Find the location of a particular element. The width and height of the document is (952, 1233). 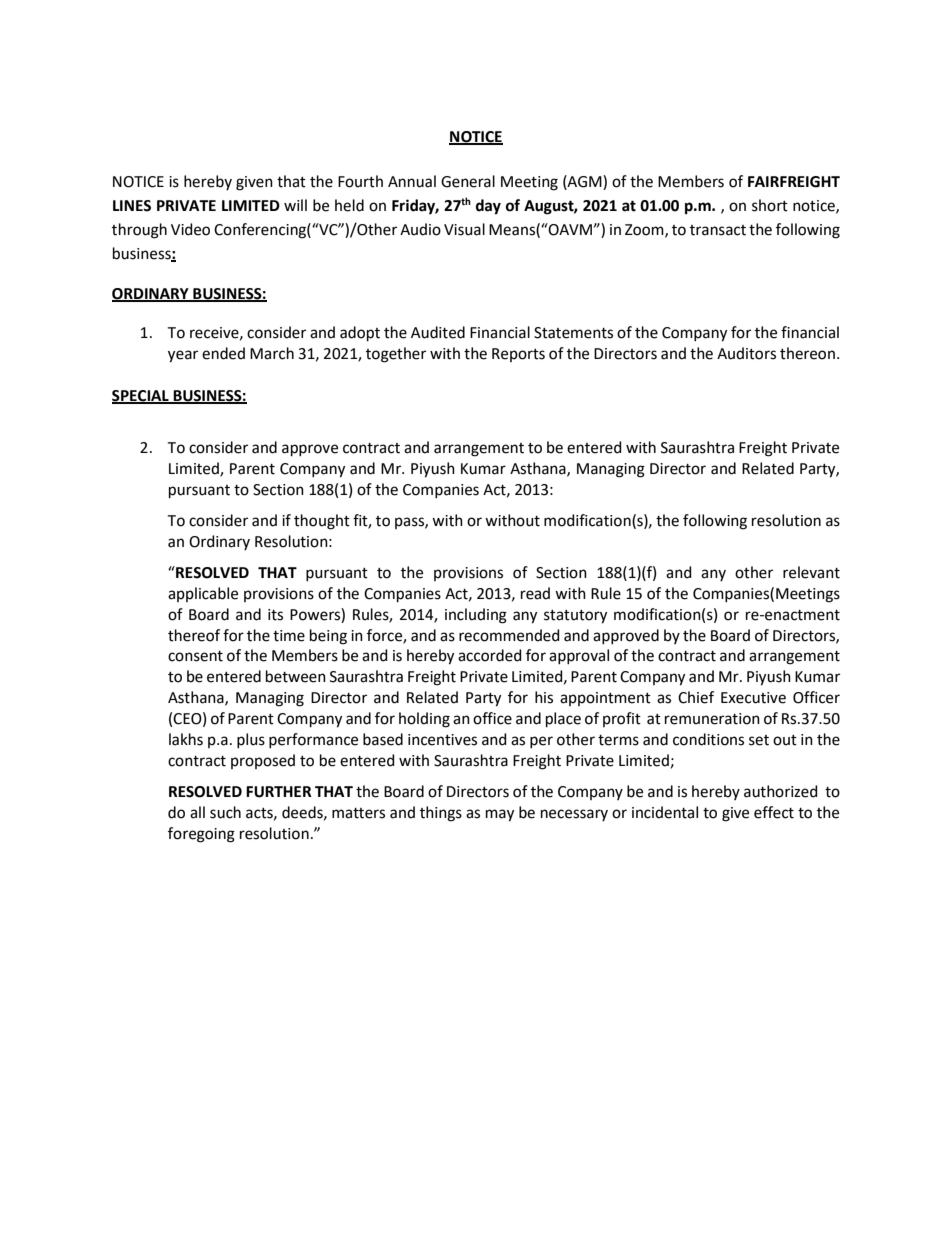

General is located at coordinates (468, 181).
